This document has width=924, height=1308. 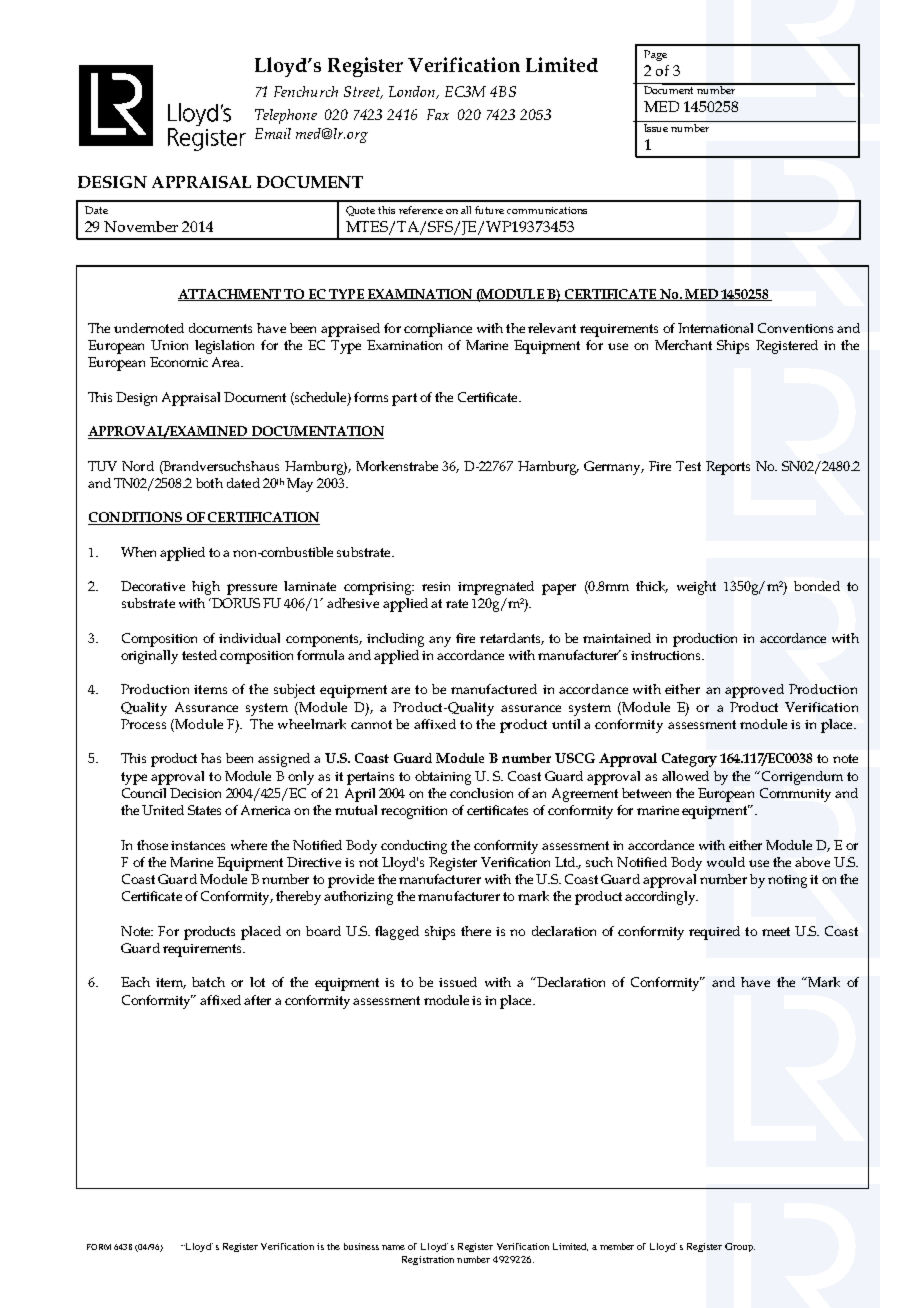 I want to click on conducting, so click(x=414, y=847).
